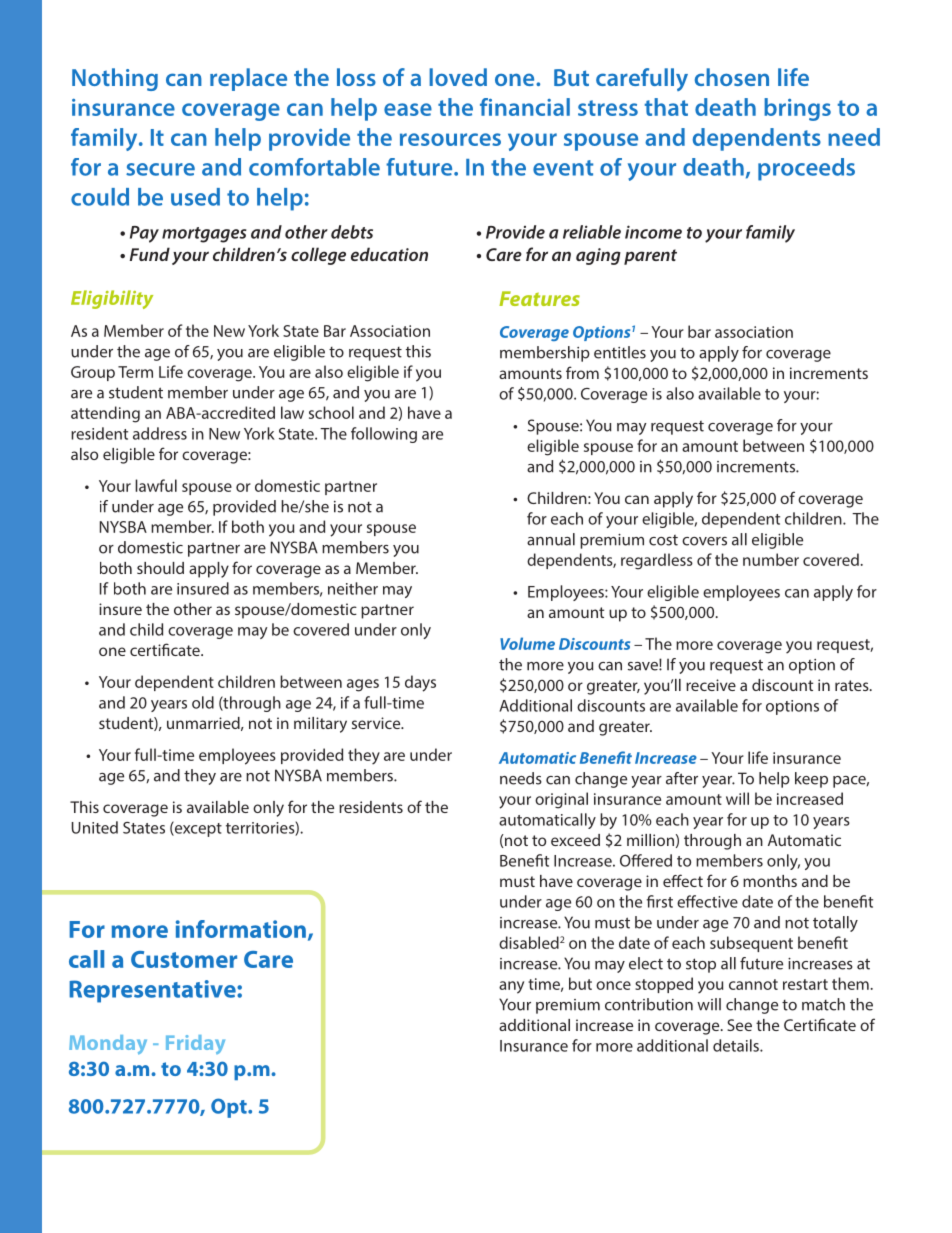 The height and width of the page is (1233, 952). What do you see at coordinates (195, 1044) in the page?
I see `Friday` at bounding box center [195, 1044].
